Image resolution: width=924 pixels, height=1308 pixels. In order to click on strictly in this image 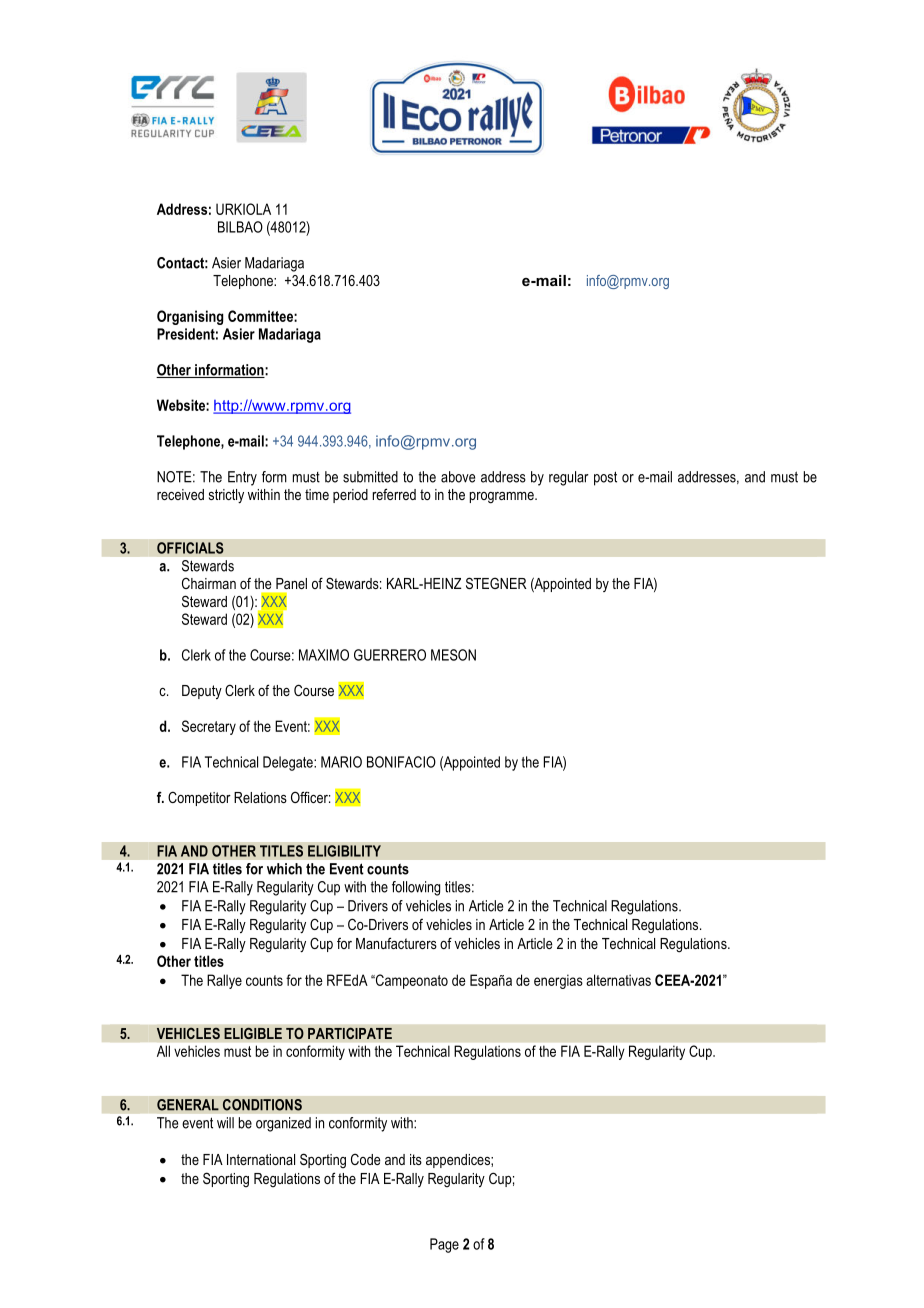, I will do `click(226, 496)`.
